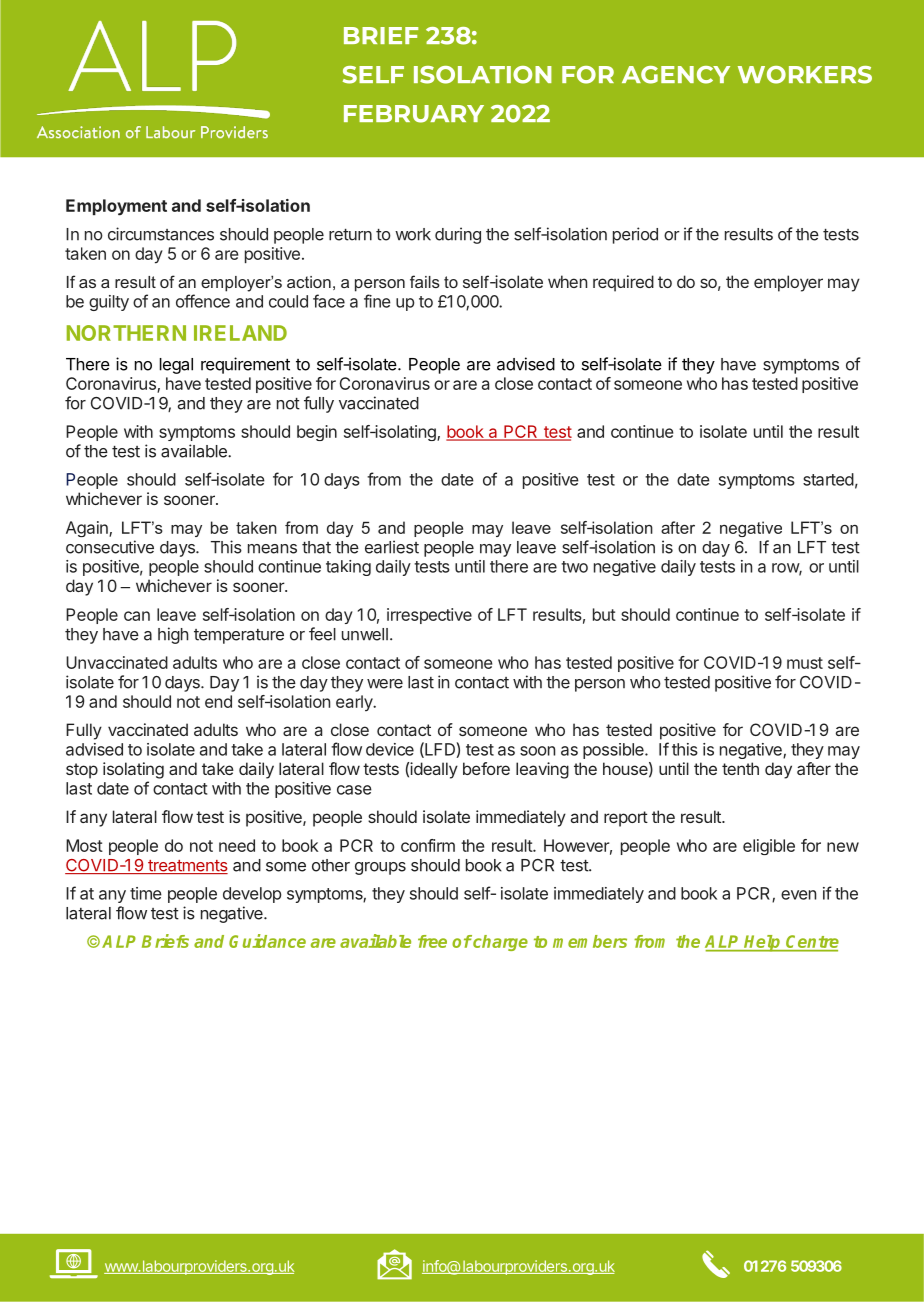  I want to click on started, so click(828, 479).
